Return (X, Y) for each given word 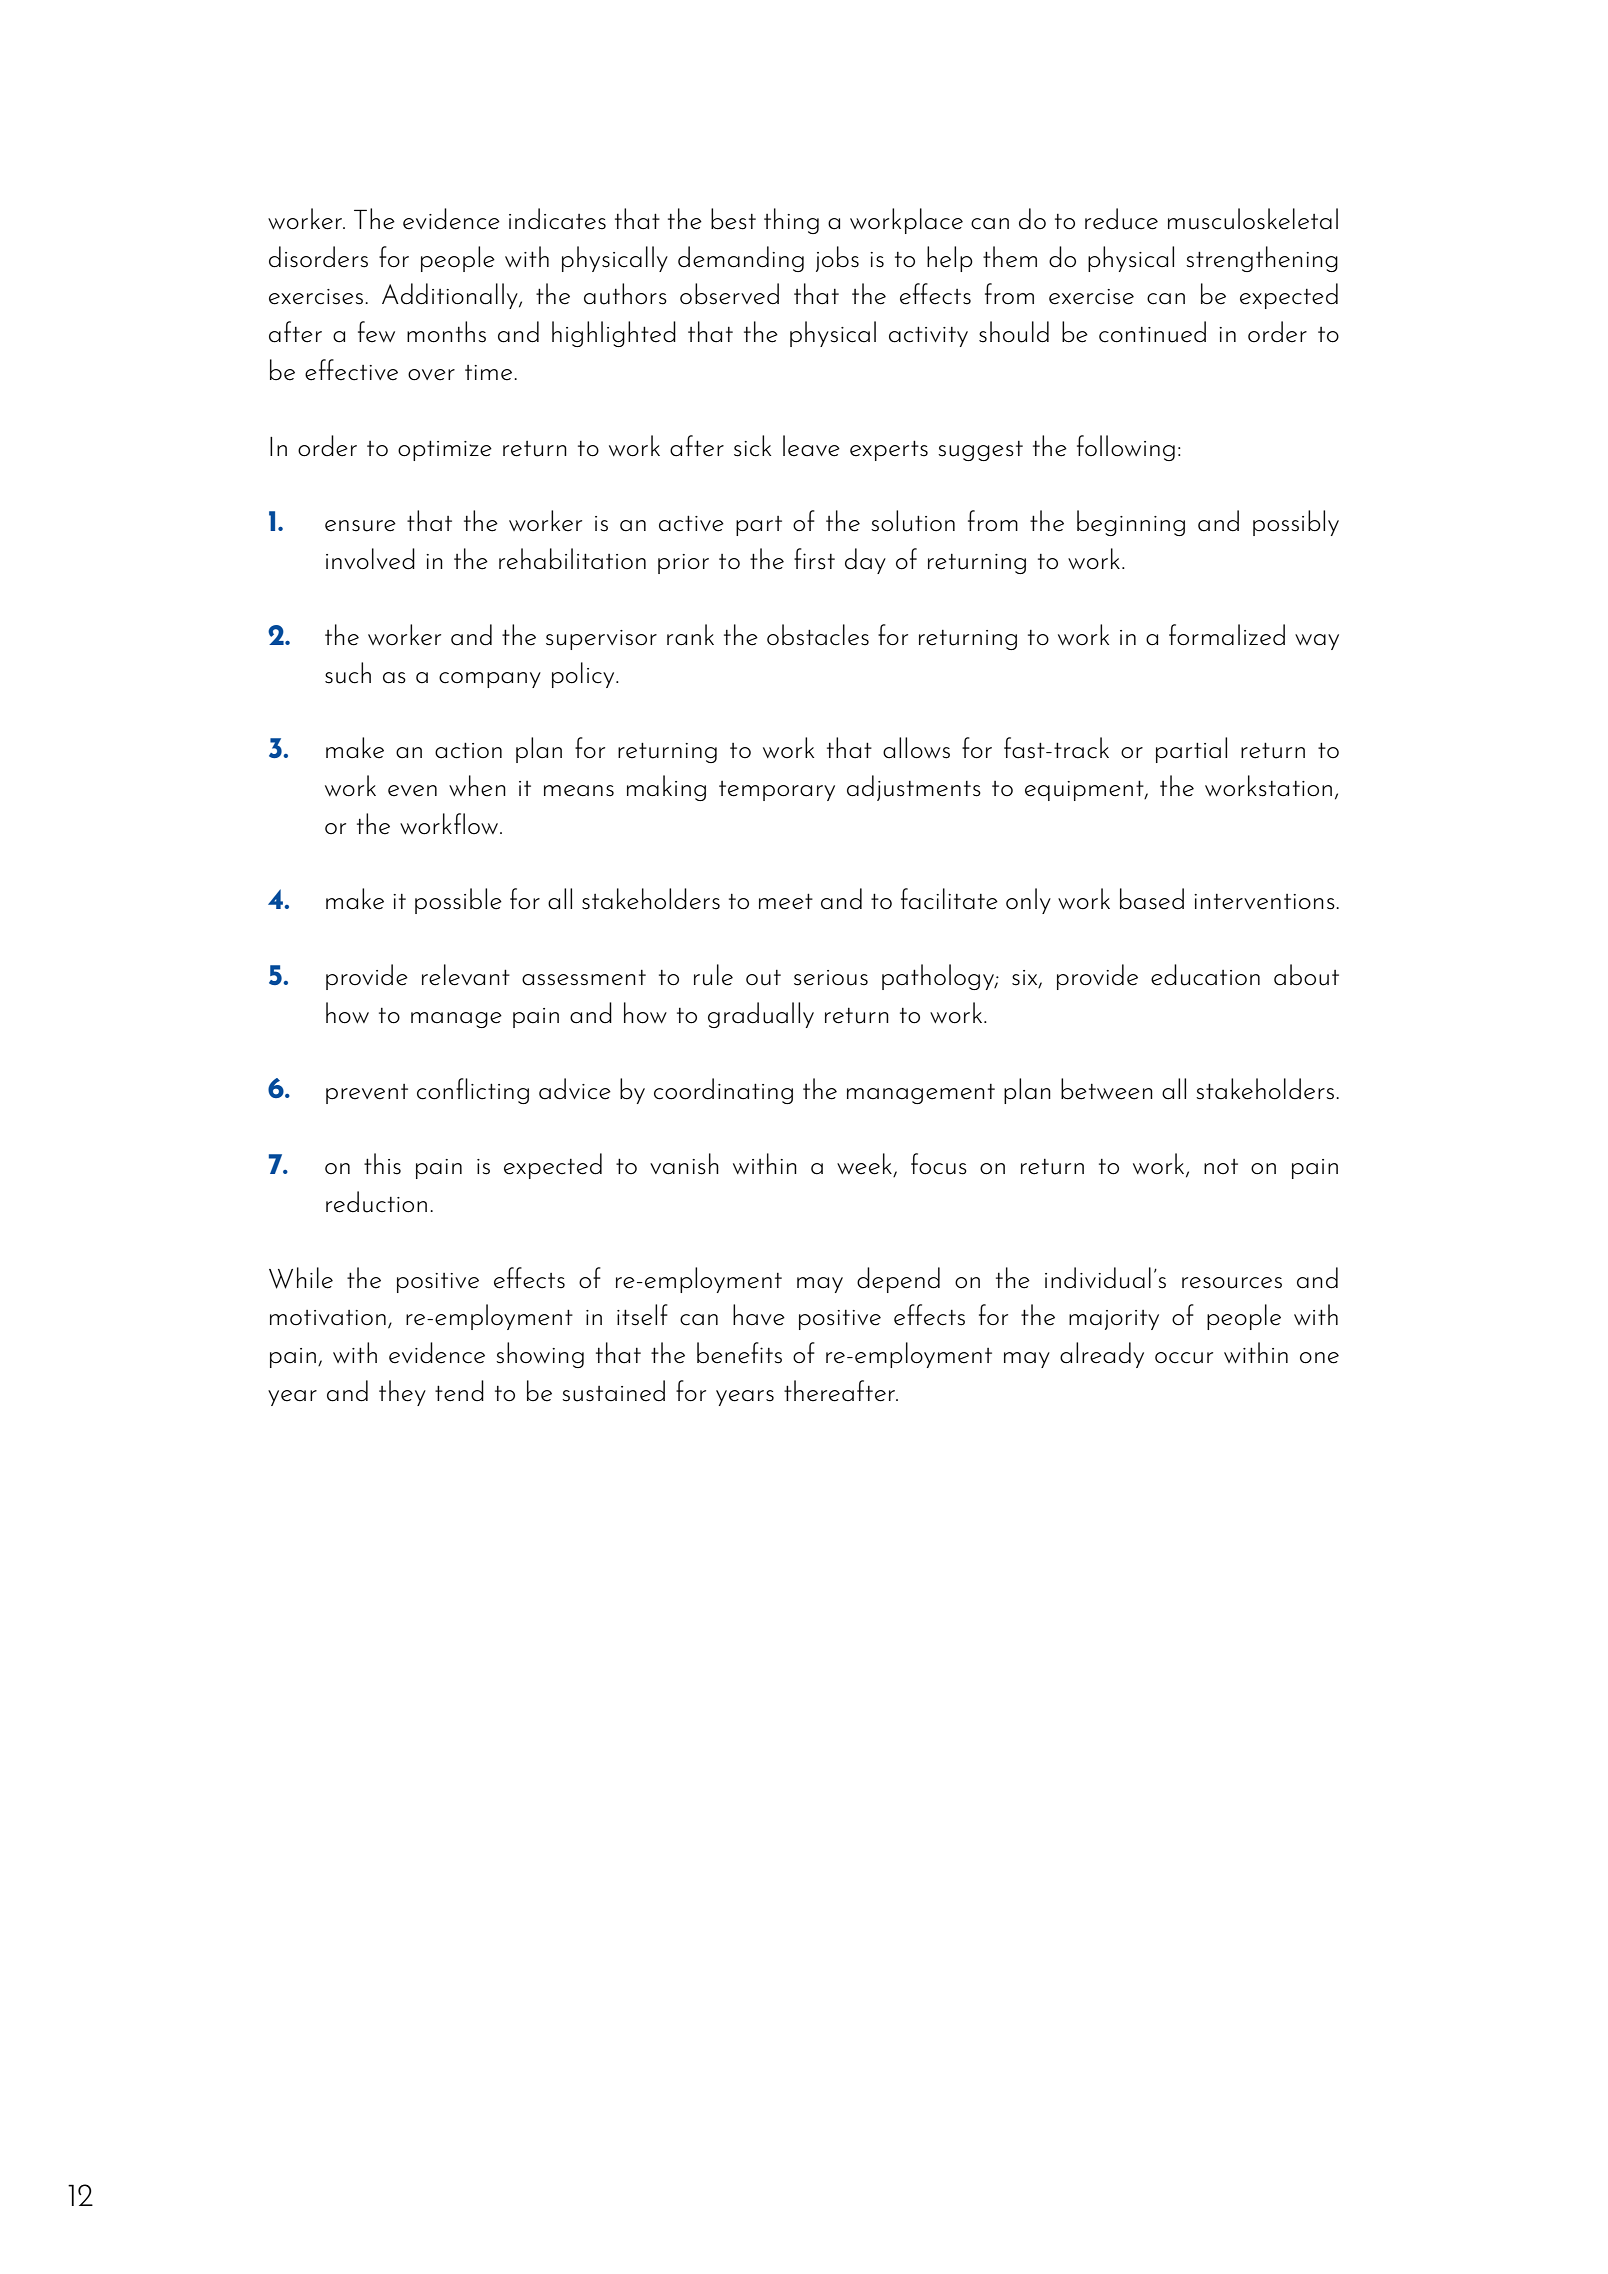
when (477, 786)
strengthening (1262, 259)
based (1152, 899)
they (402, 1393)
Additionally (451, 296)
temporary (777, 791)
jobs (837, 259)
